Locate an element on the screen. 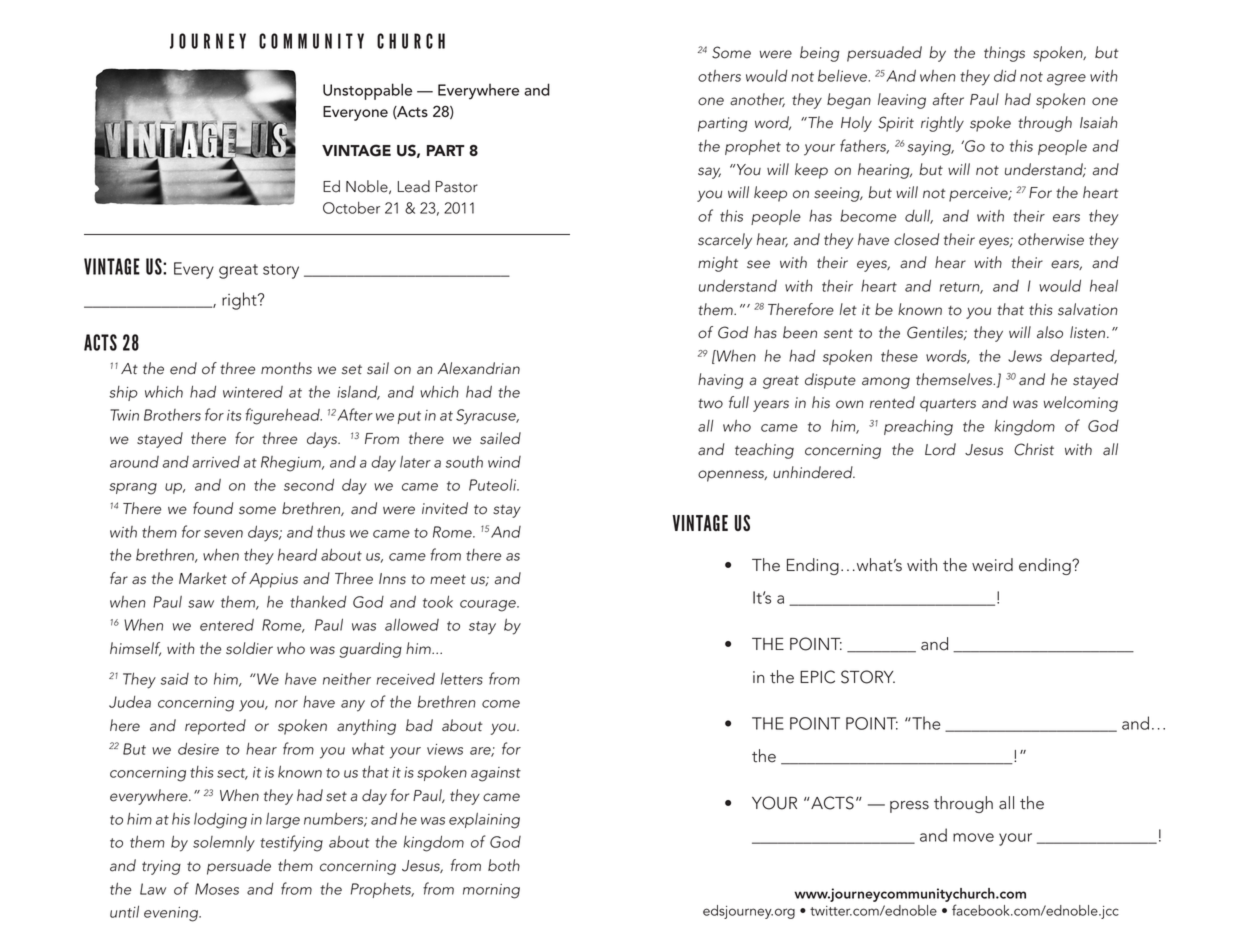 The height and width of the screenshot is (952, 1233). months is located at coordinates (286, 368).
